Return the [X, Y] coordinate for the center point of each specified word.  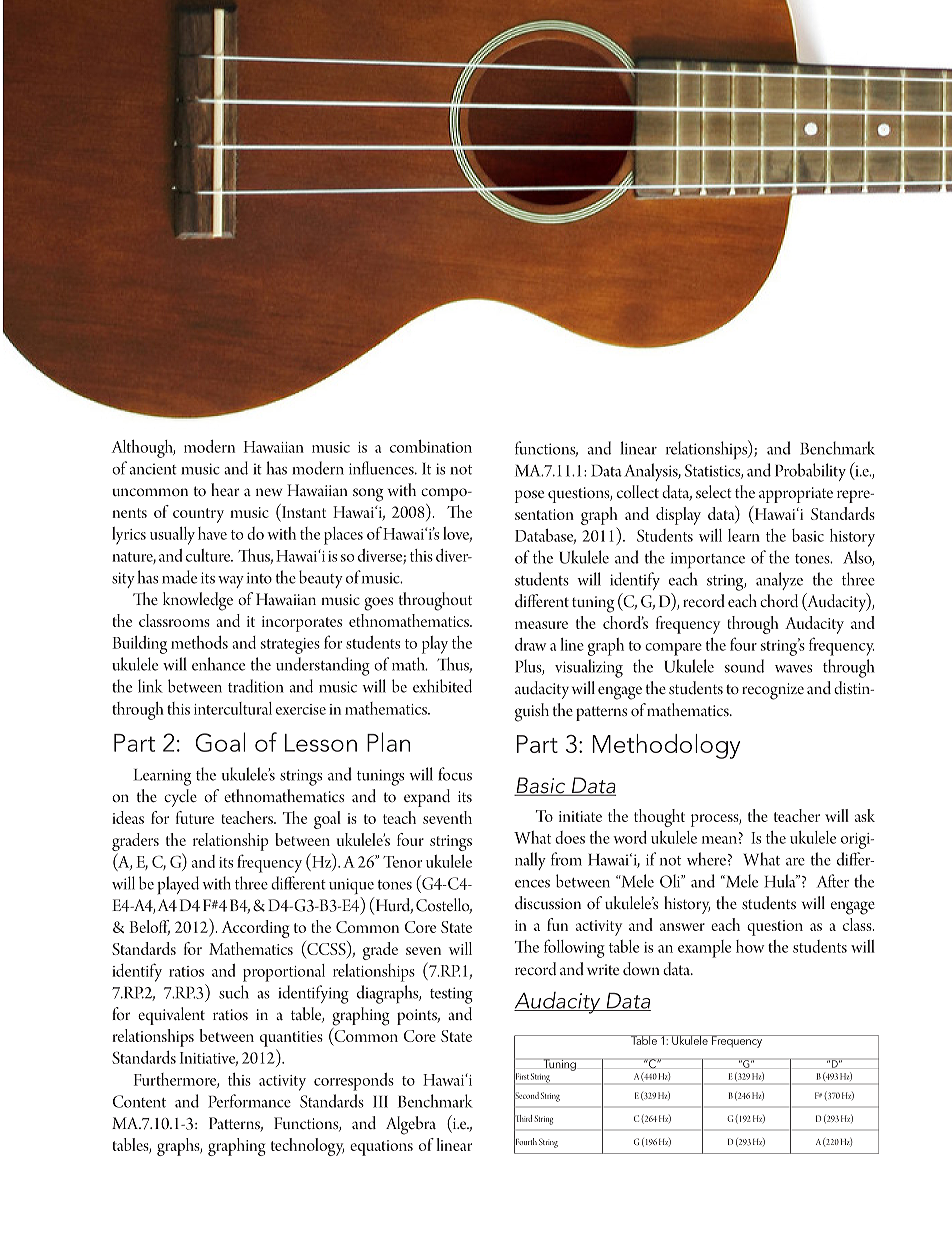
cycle [180, 798]
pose [529, 496]
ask [865, 815]
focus [455, 774]
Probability [810, 472]
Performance [249, 1101]
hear [225, 489]
